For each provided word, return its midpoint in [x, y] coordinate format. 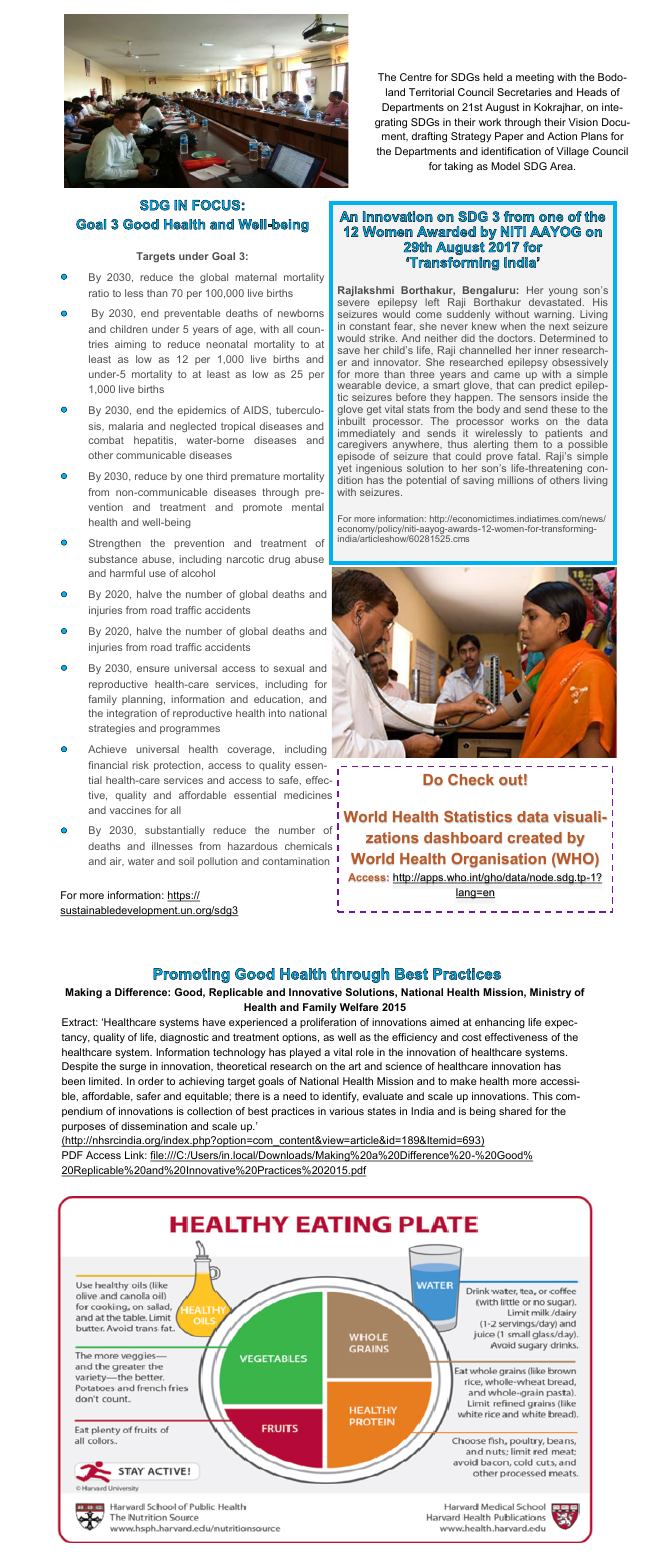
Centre [416, 77]
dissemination [154, 1126]
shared [515, 1111]
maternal [256, 277]
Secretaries [524, 92]
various [346, 1111]
